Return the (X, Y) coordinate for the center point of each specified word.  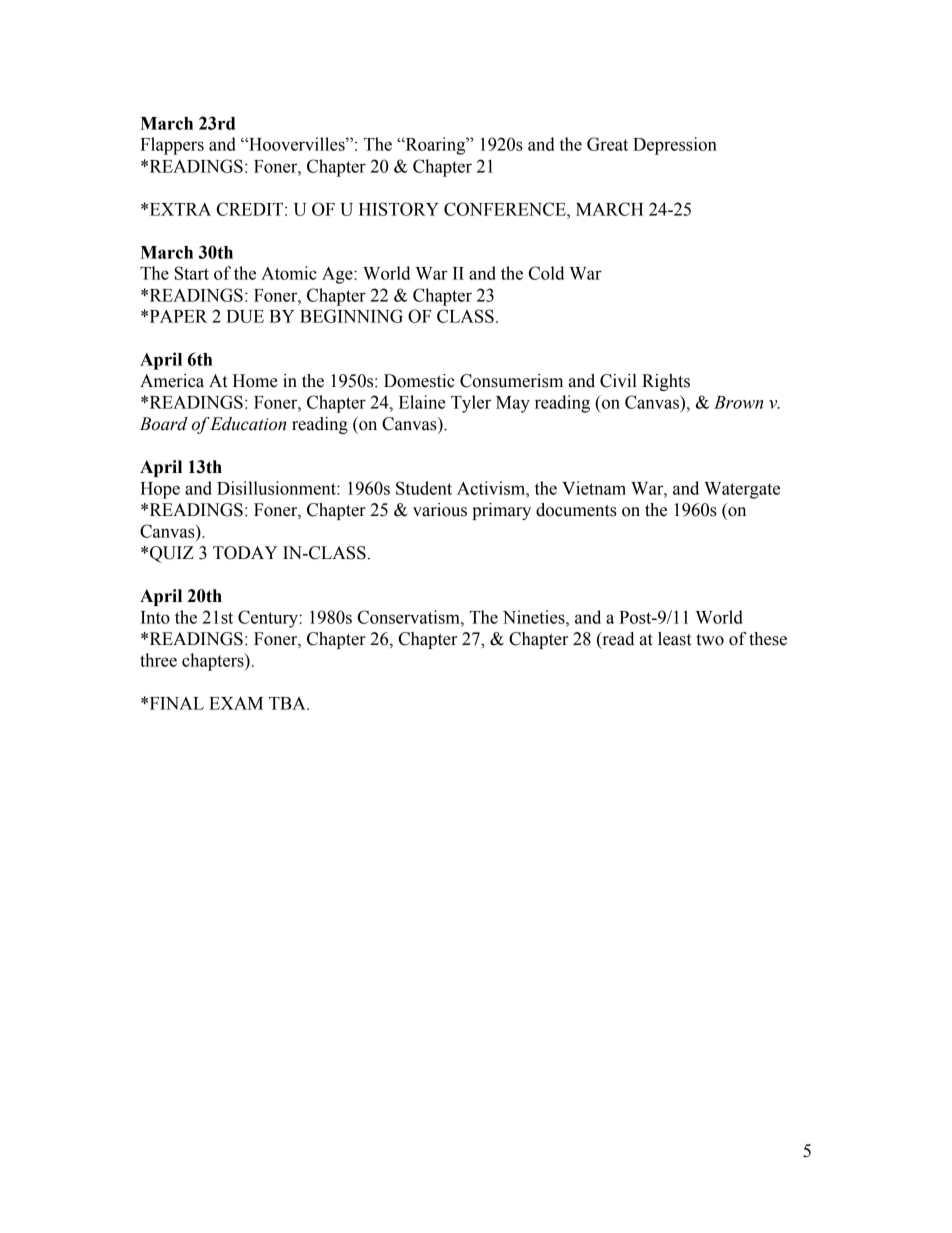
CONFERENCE (506, 209)
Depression (675, 146)
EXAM (236, 703)
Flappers (172, 146)
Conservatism (410, 617)
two (710, 640)
